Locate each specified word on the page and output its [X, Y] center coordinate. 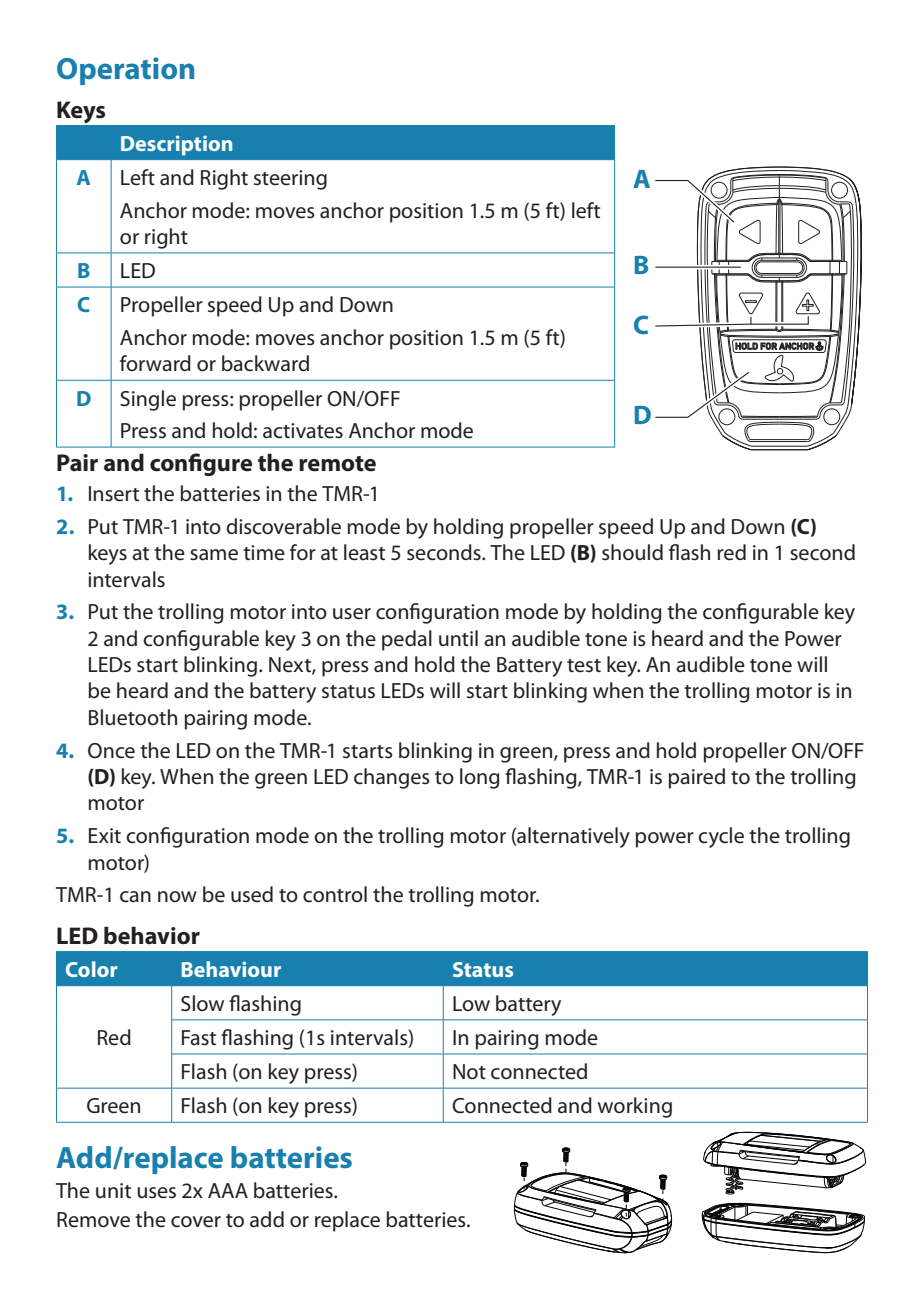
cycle [721, 837]
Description [176, 145]
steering [290, 180]
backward [265, 363]
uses [156, 1193]
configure [201, 464]
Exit [105, 835]
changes [392, 778]
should [632, 552]
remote [337, 464]
